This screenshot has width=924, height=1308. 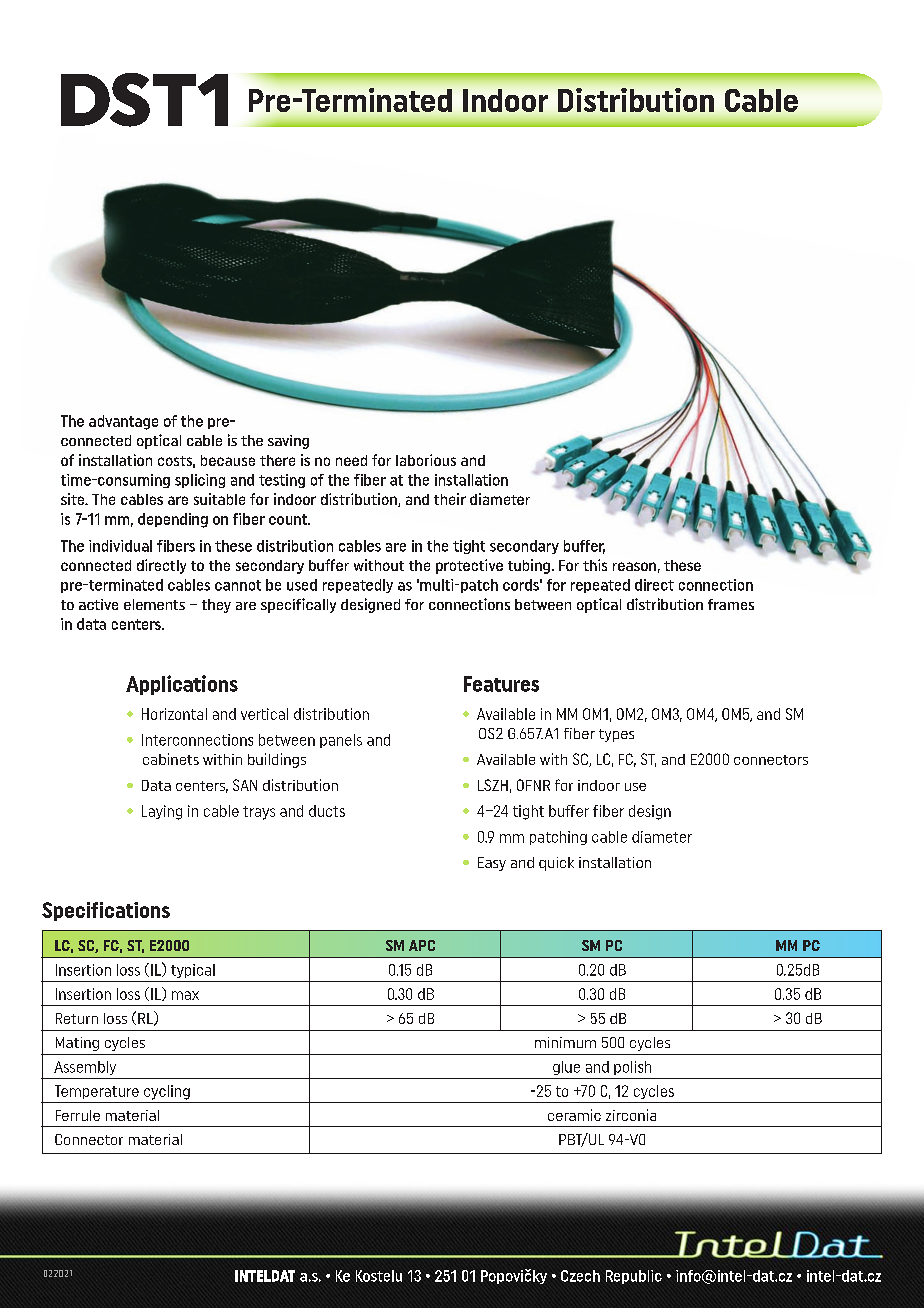 I want to click on minimum, so click(x=565, y=1042).
